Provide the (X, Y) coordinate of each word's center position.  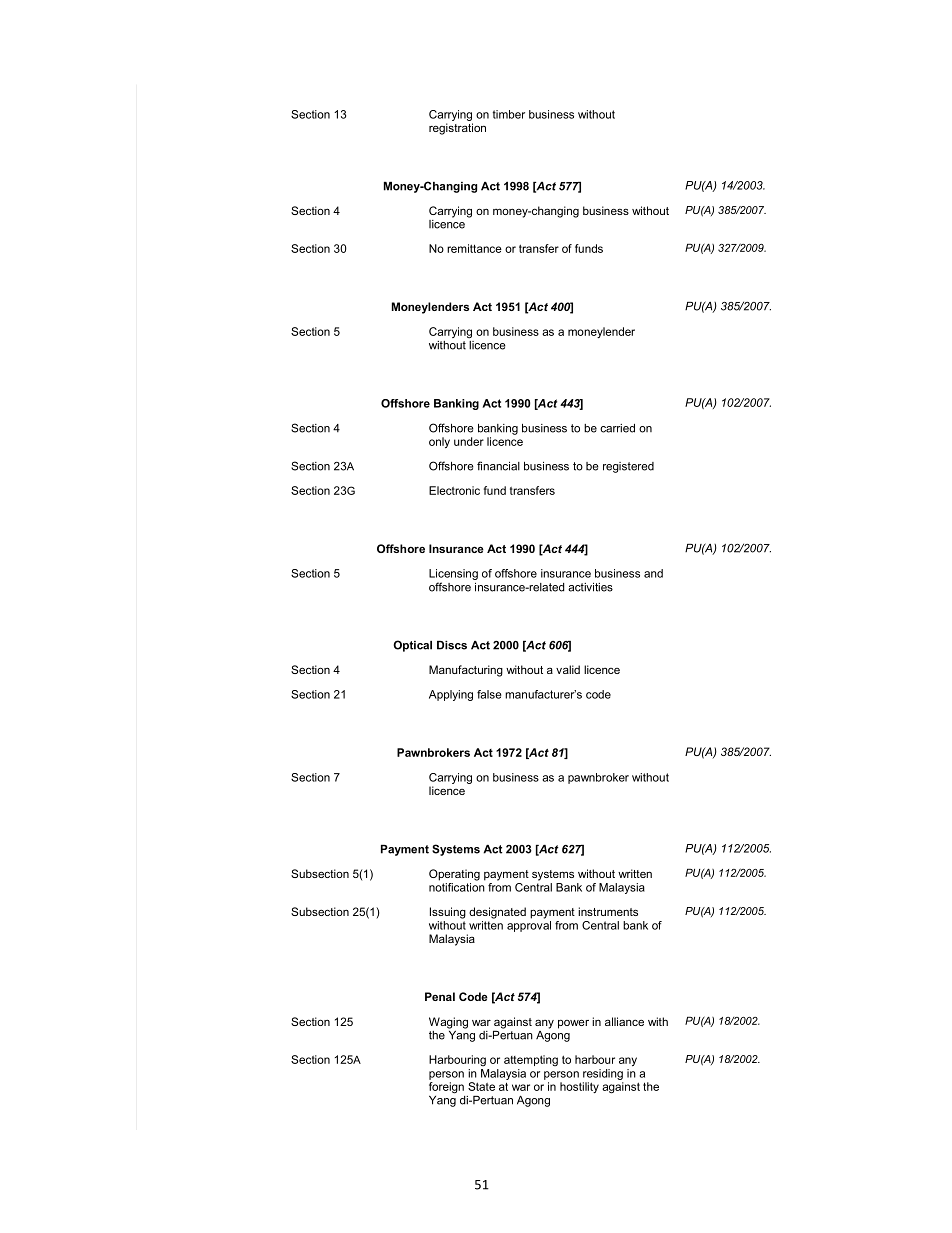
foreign (446, 1088)
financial (498, 466)
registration (457, 129)
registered (628, 467)
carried (617, 428)
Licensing (453, 576)
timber (509, 114)
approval (529, 926)
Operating (454, 875)
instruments (608, 911)
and (653, 573)
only (439, 442)
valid (568, 669)
